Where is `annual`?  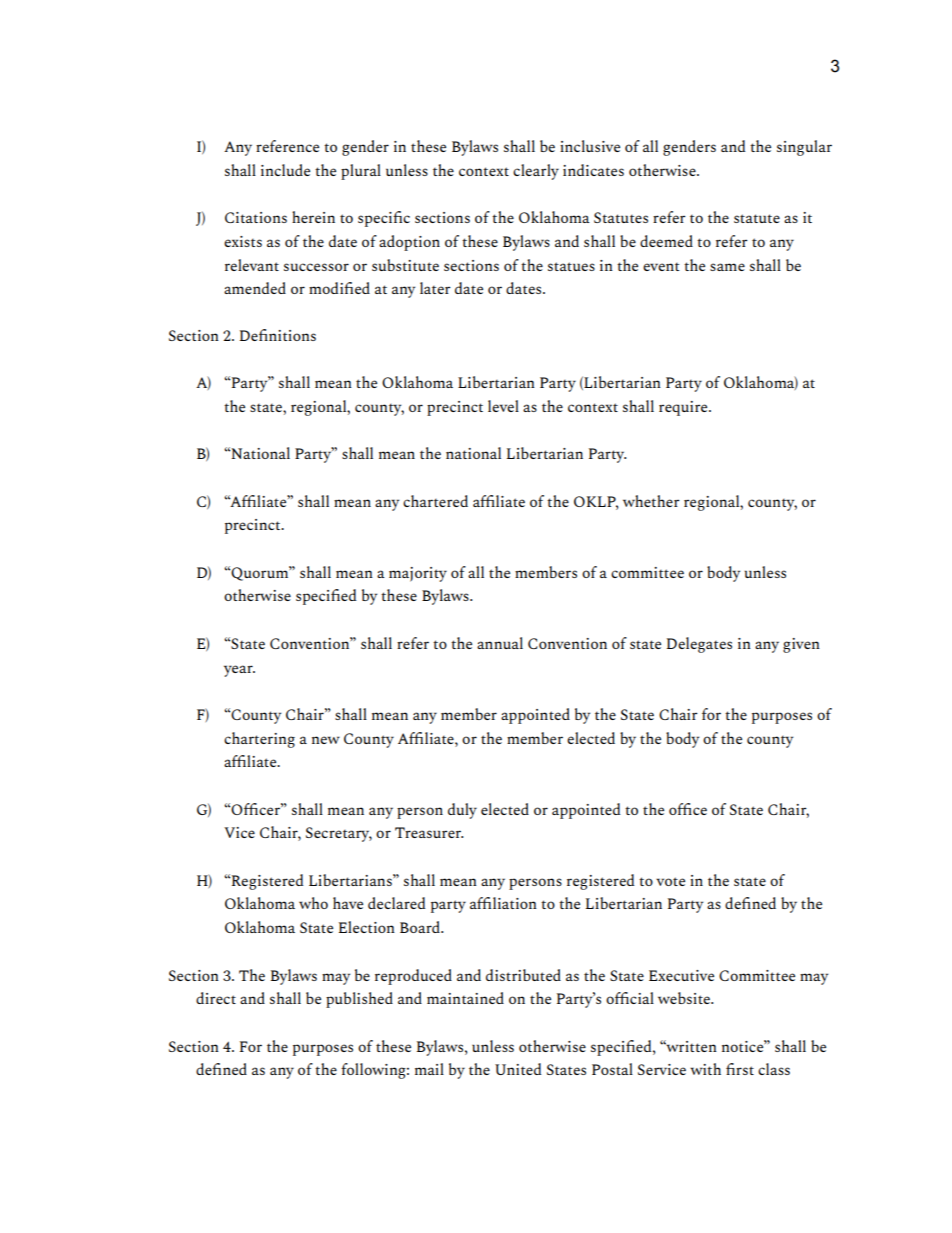
annual is located at coordinates (500, 643).
